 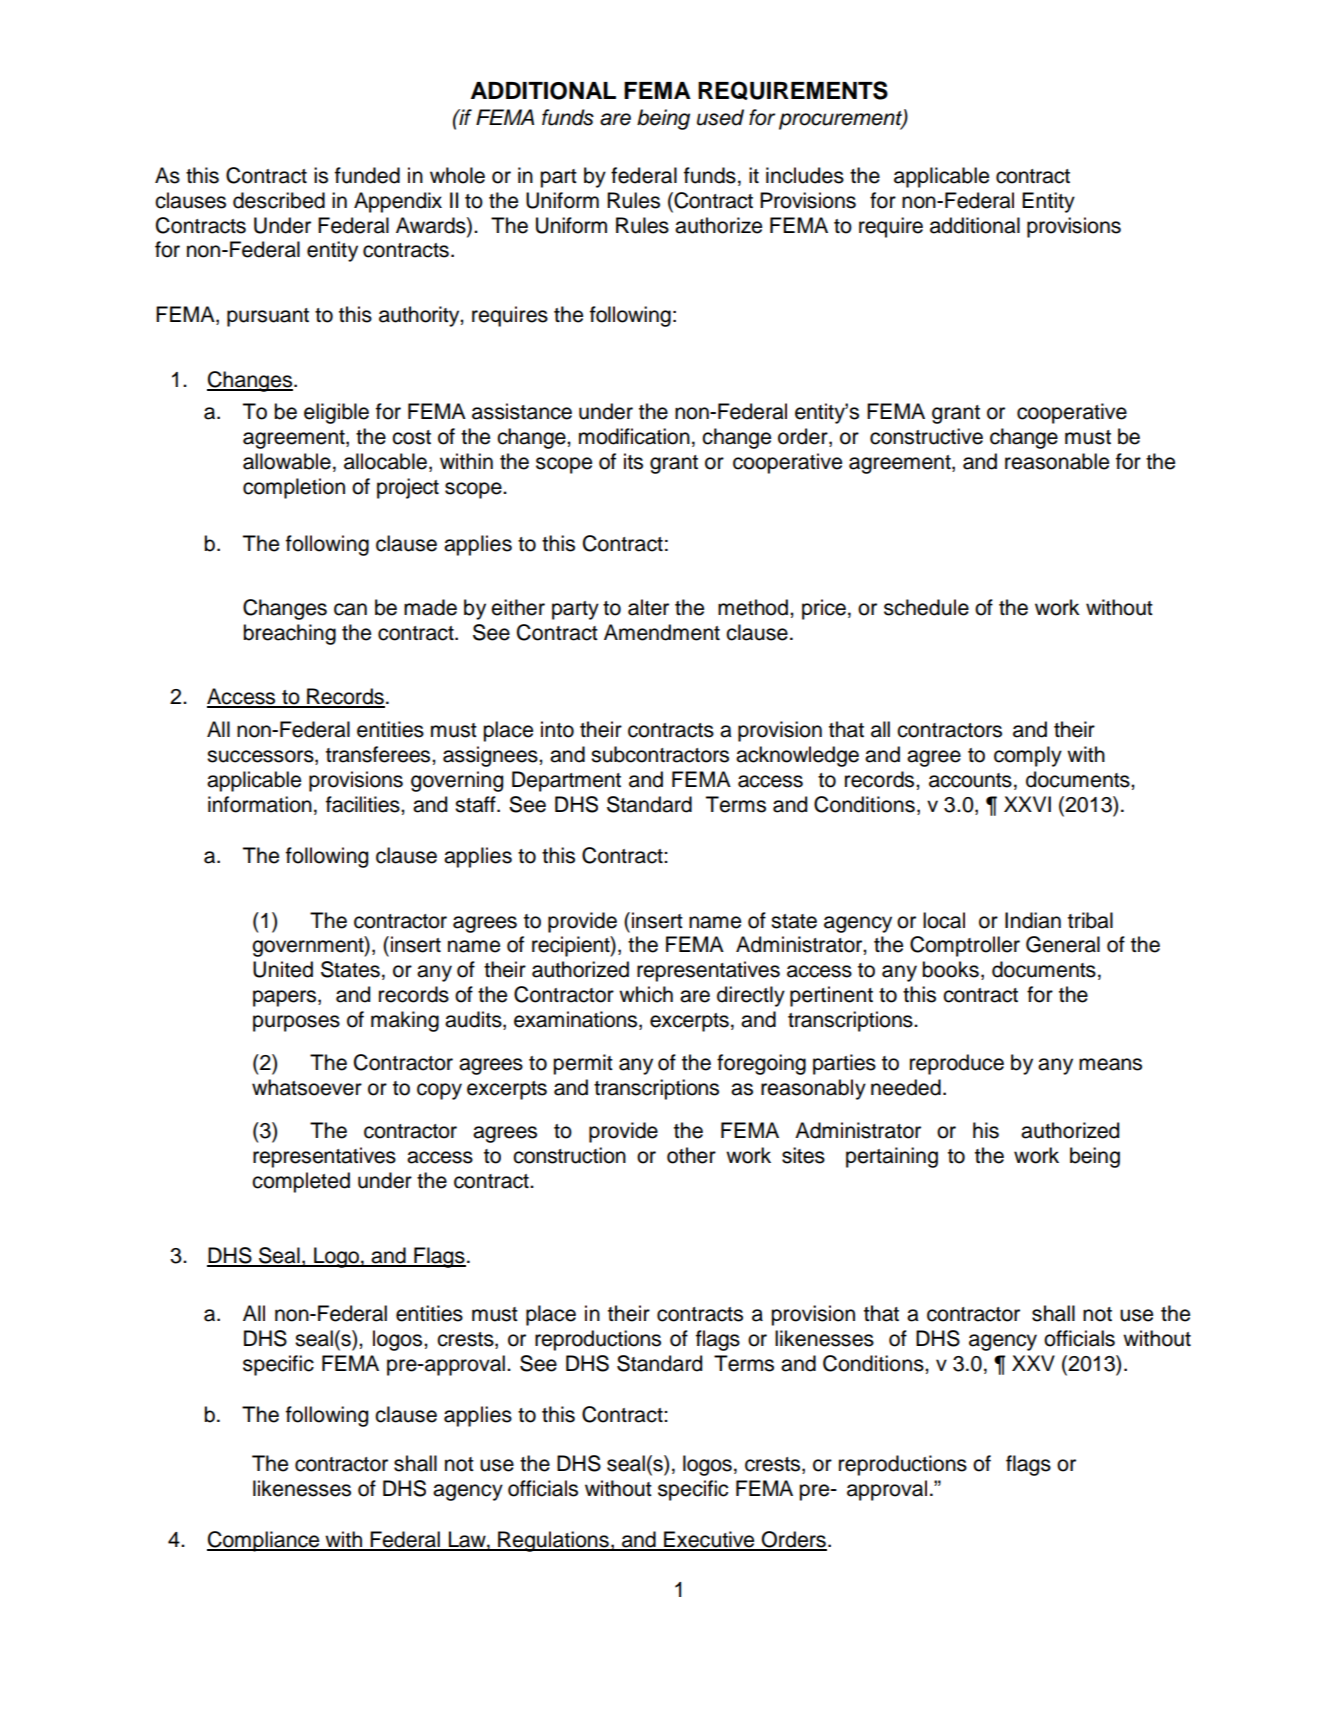 I want to click on includes, so click(x=805, y=175).
